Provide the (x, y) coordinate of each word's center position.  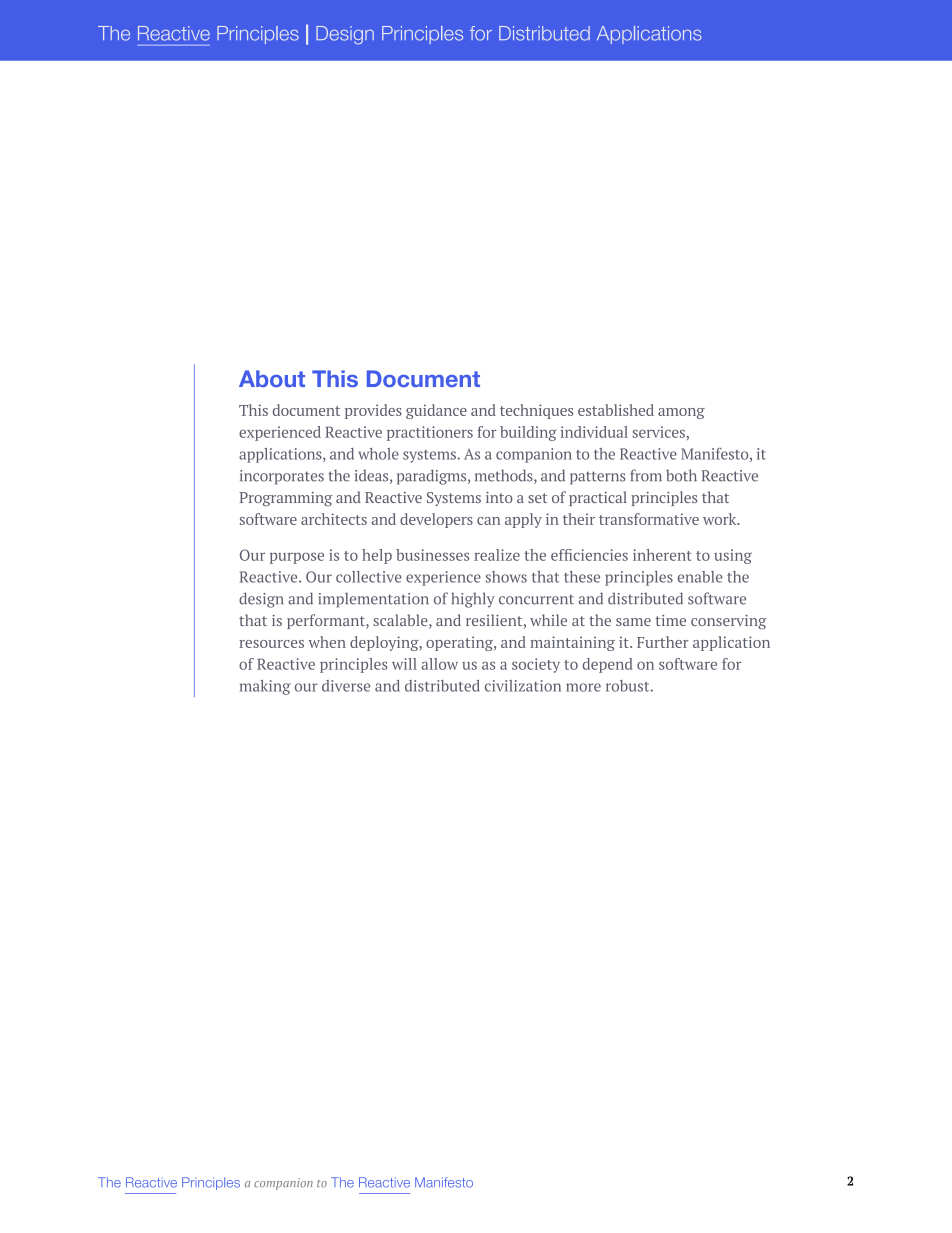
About (272, 378)
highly (473, 600)
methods (505, 476)
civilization (523, 686)
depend (607, 665)
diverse (346, 686)
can (488, 521)
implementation (374, 600)
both (681, 475)
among (681, 413)
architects (334, 519)
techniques (536, 411)
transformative (649, 519)
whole (378, 454)
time (670, 620)
